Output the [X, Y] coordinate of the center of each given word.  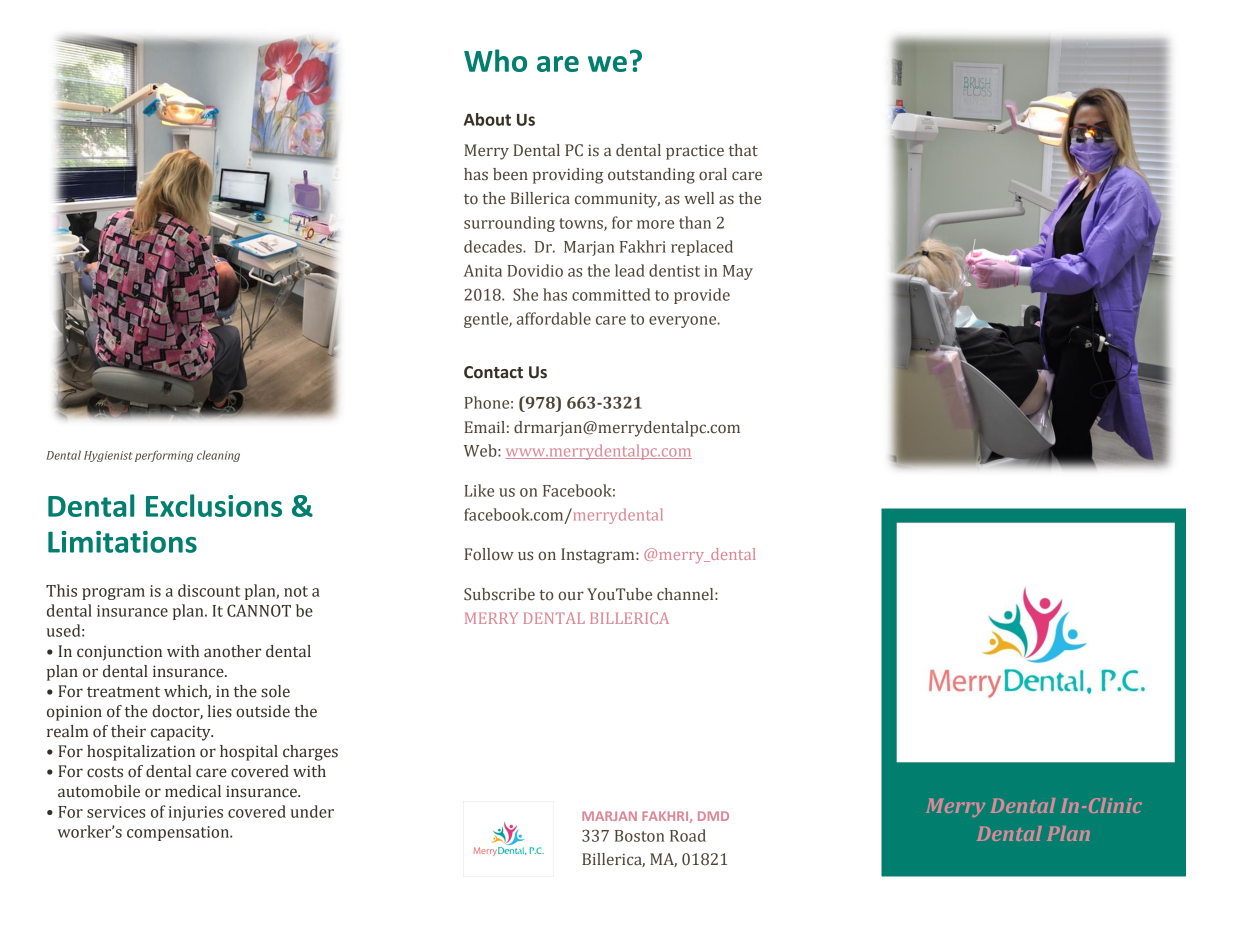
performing [164, 456]
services [116, 812]
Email [485, 427]
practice [695, 152]
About [487, 119]
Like [479, 490]
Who [495, 60]
